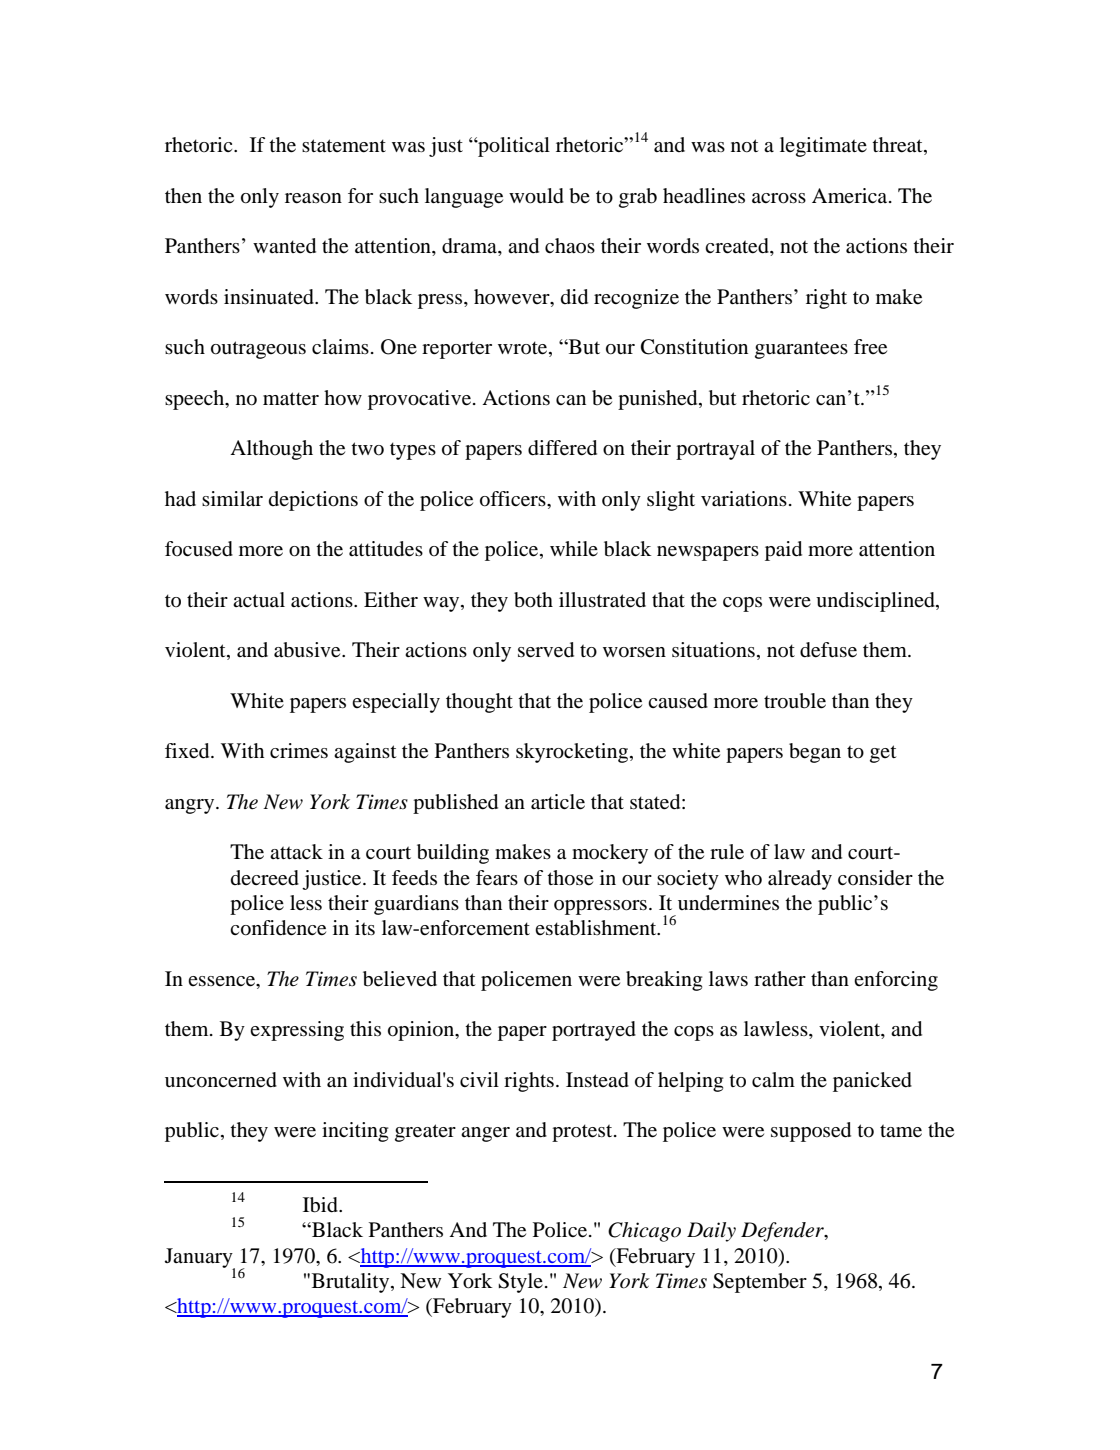 This page has height=1450, width=1120. What do you see at coordinates (232, 499) in the page?
I see `similar` at bounding box center [232, 499].
